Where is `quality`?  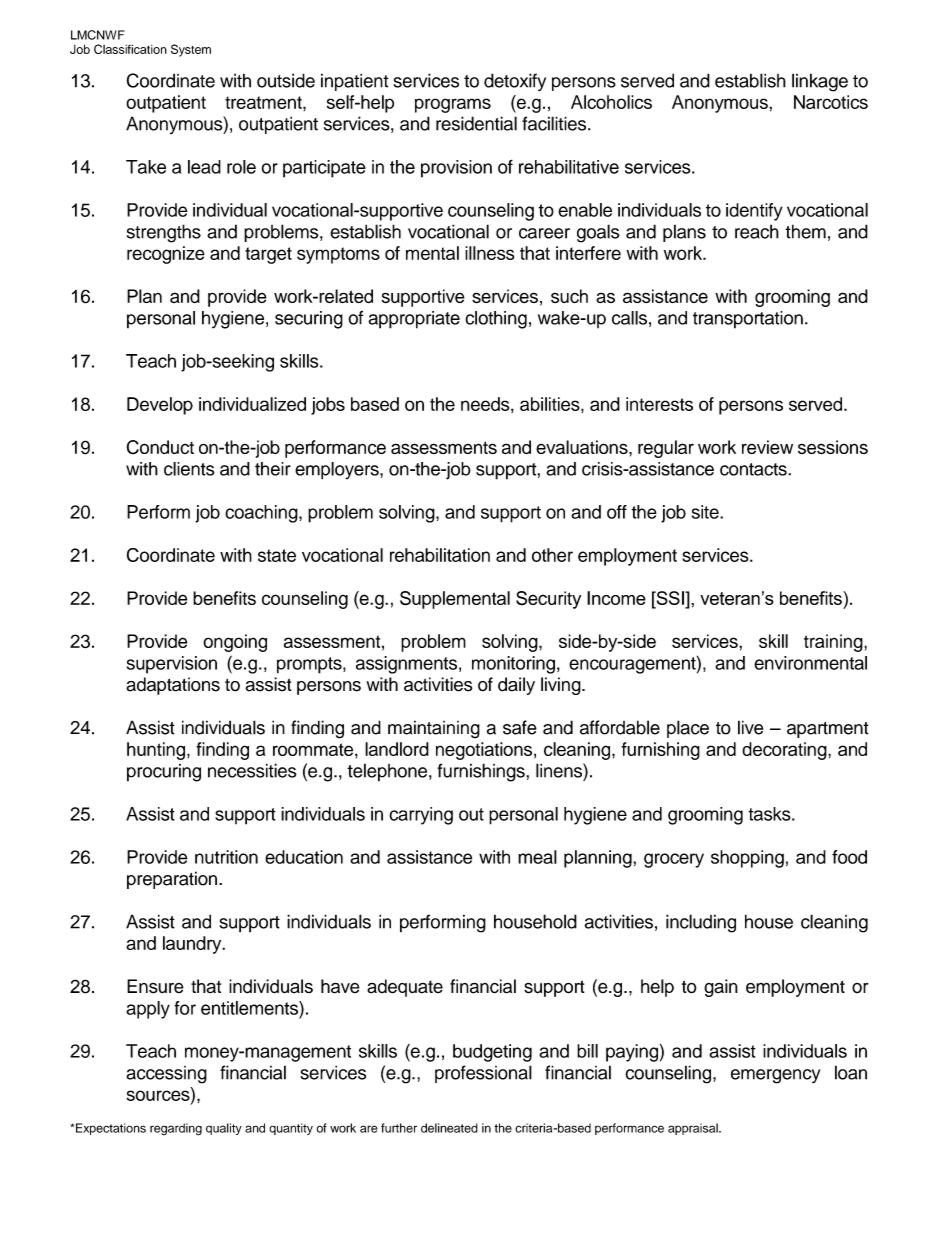 quality is located at coordinates (224, 1129).
